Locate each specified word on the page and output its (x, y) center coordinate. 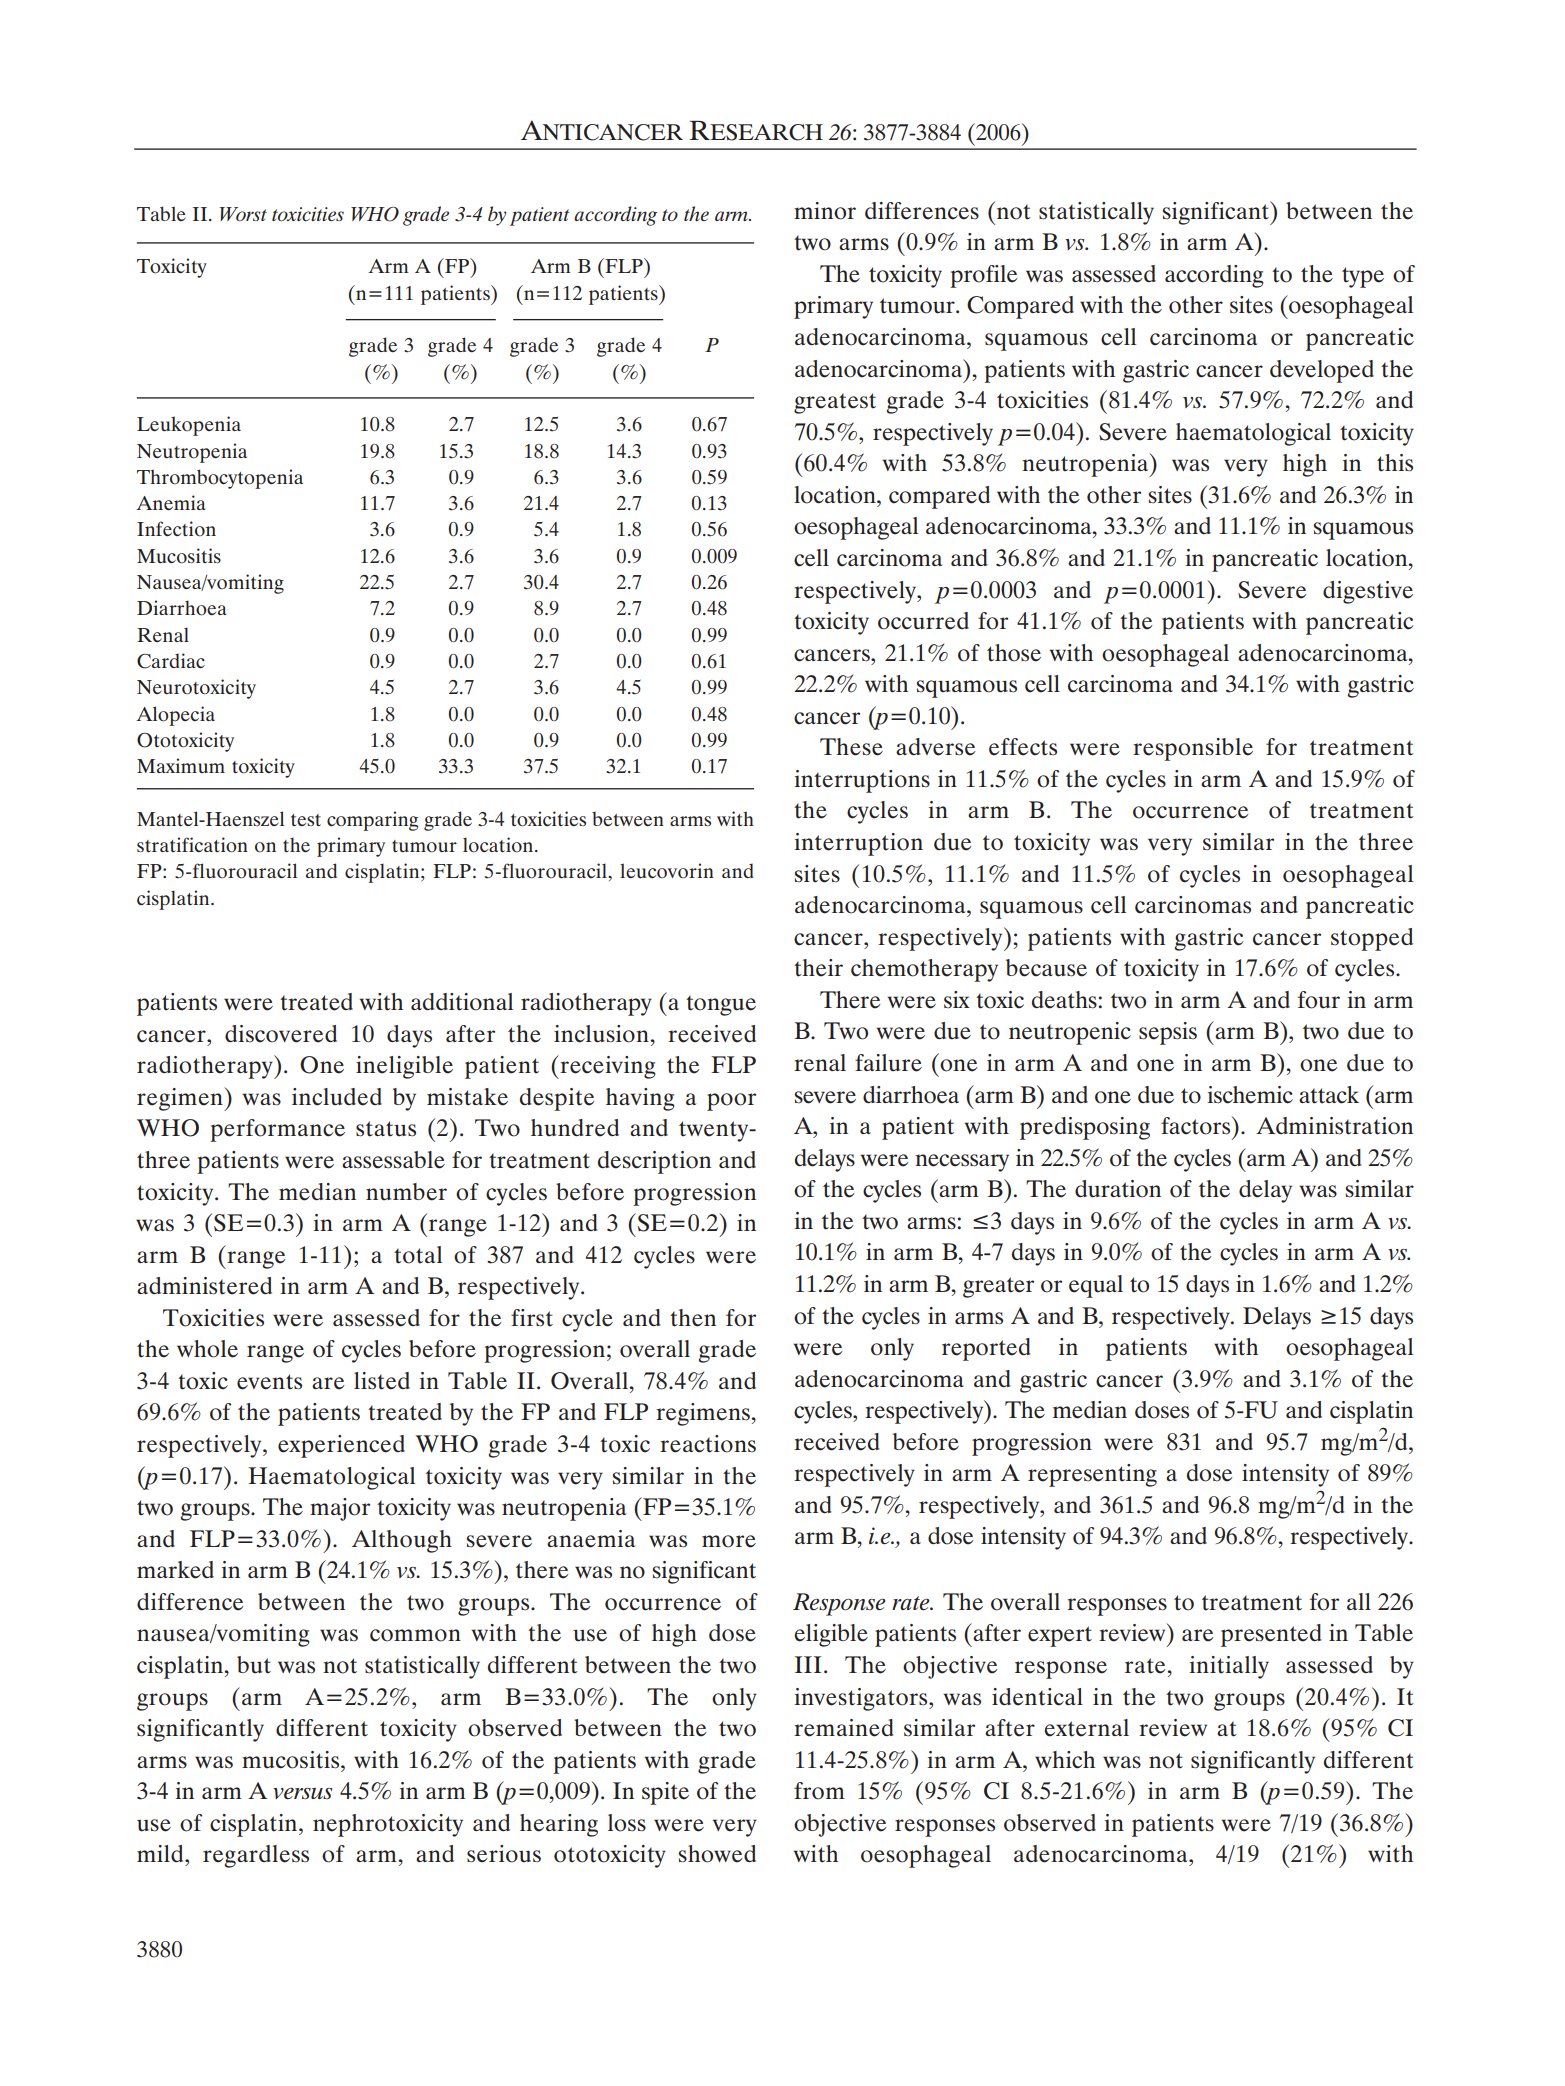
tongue (721, 1005)
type (1363, 277)
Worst (243, 214)
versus (302, 1793)
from (819, 1791)
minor (825, 211)
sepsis (1168, 1033)
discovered (281, 1034)
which (1065, 1760)
